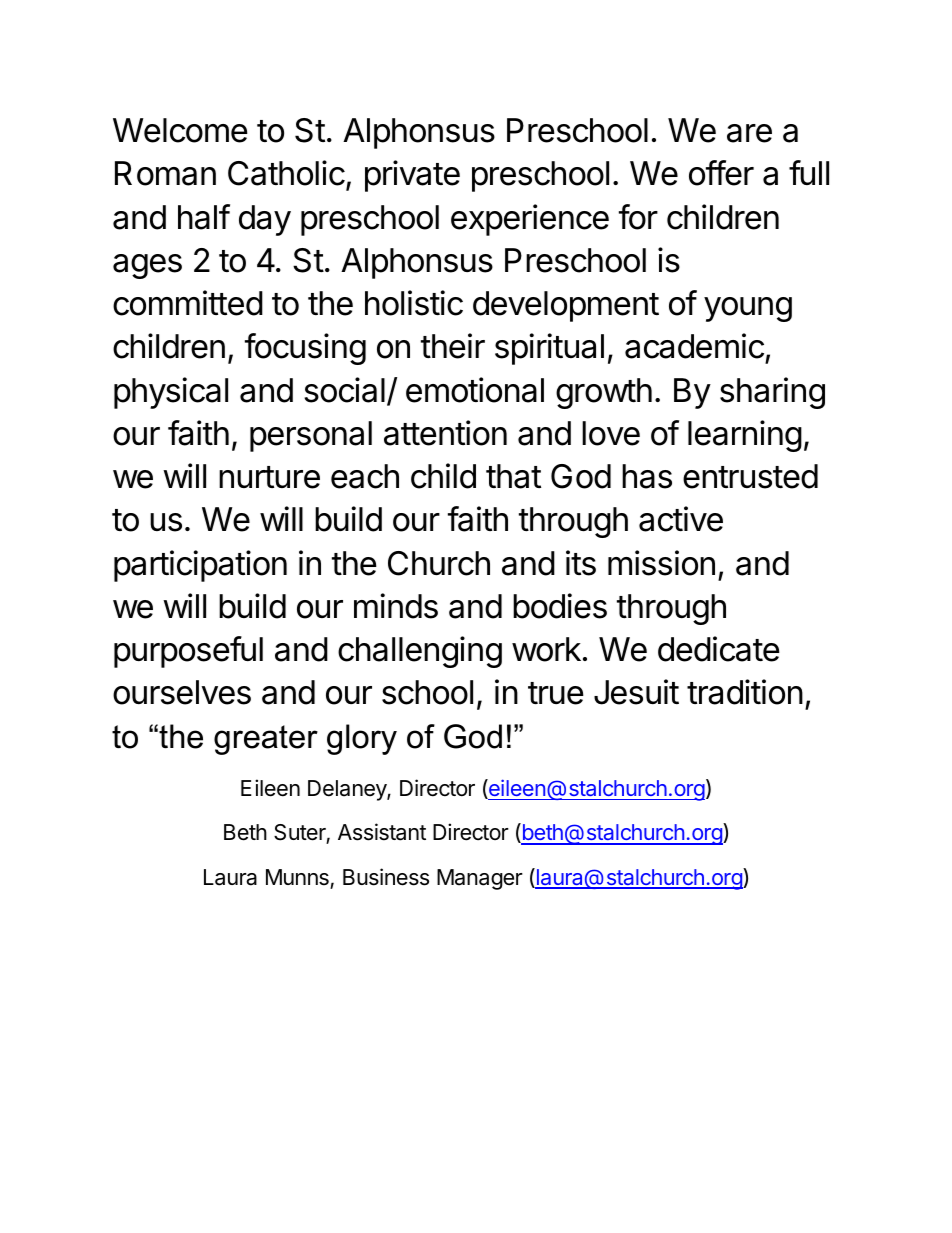 This page has width=952, height=1233. I want to click on Manager, so click(480, 879).
